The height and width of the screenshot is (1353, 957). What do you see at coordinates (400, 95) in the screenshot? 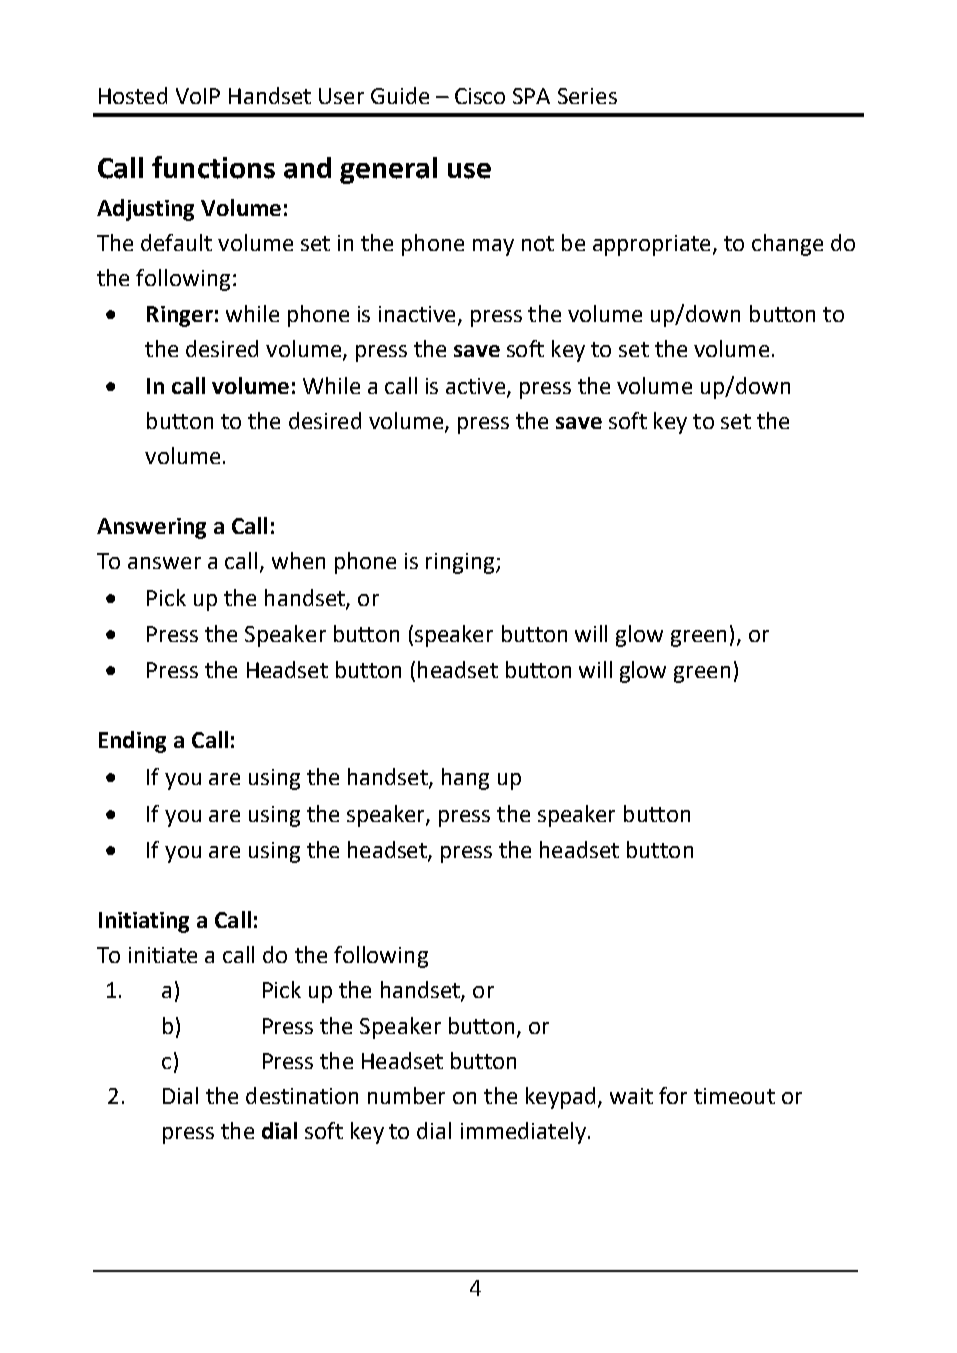
I see `Guide` at bounding box center [400, 95].
